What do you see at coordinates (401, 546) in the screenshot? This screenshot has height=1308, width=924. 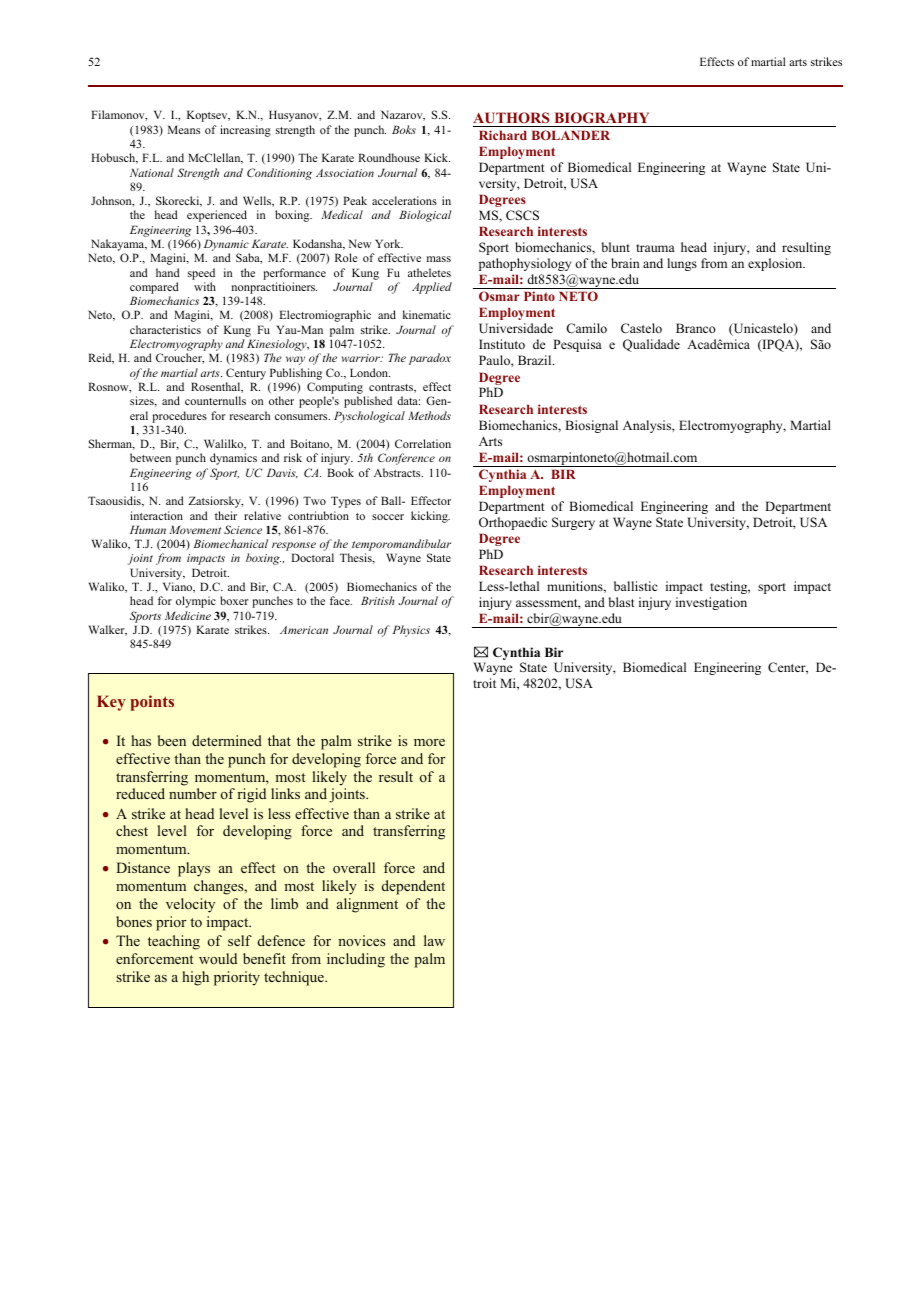 I see `temporomandibular` at bounding box center [401, 546].
